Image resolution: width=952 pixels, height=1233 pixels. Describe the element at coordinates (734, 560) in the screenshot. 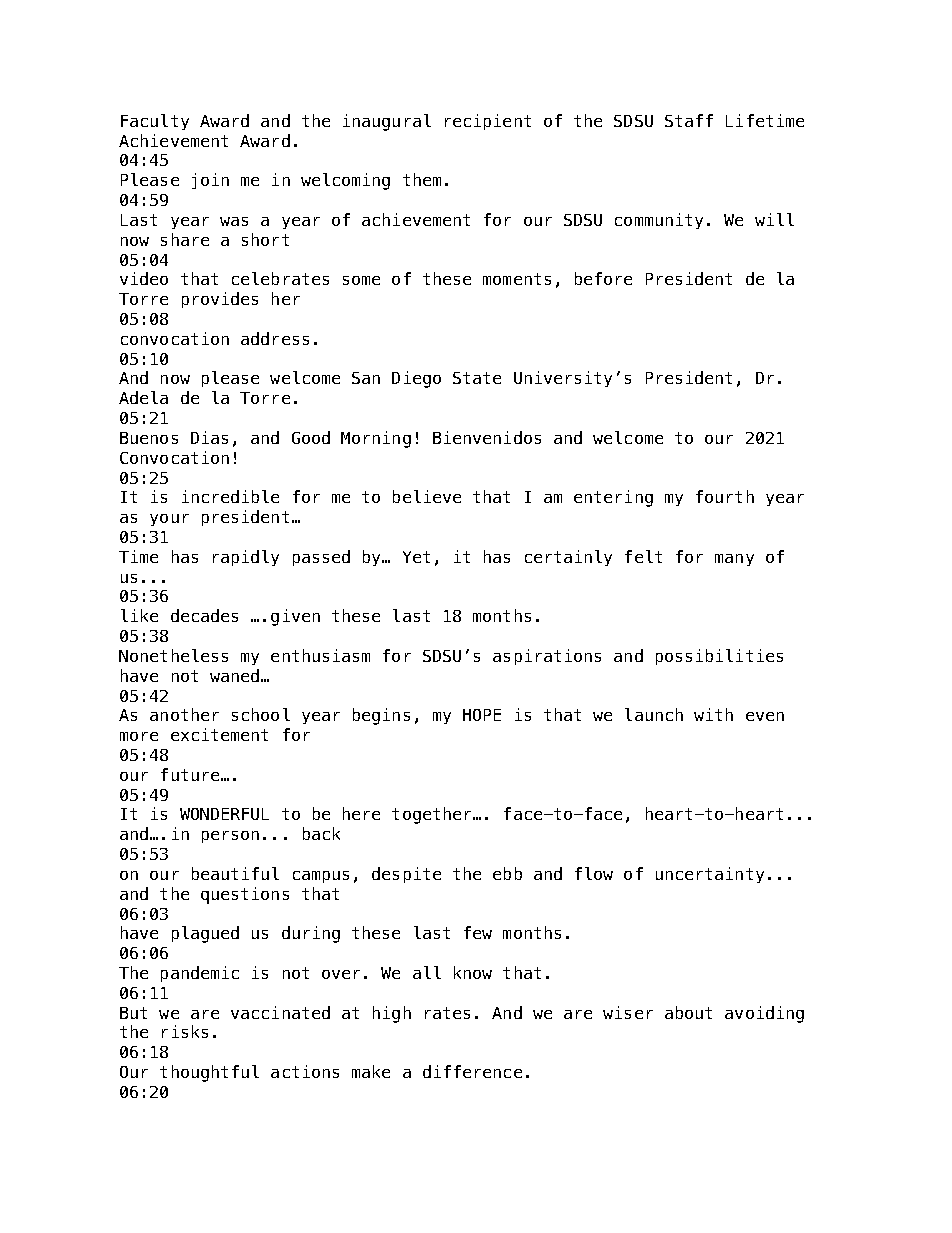

I see `many` at that location.
